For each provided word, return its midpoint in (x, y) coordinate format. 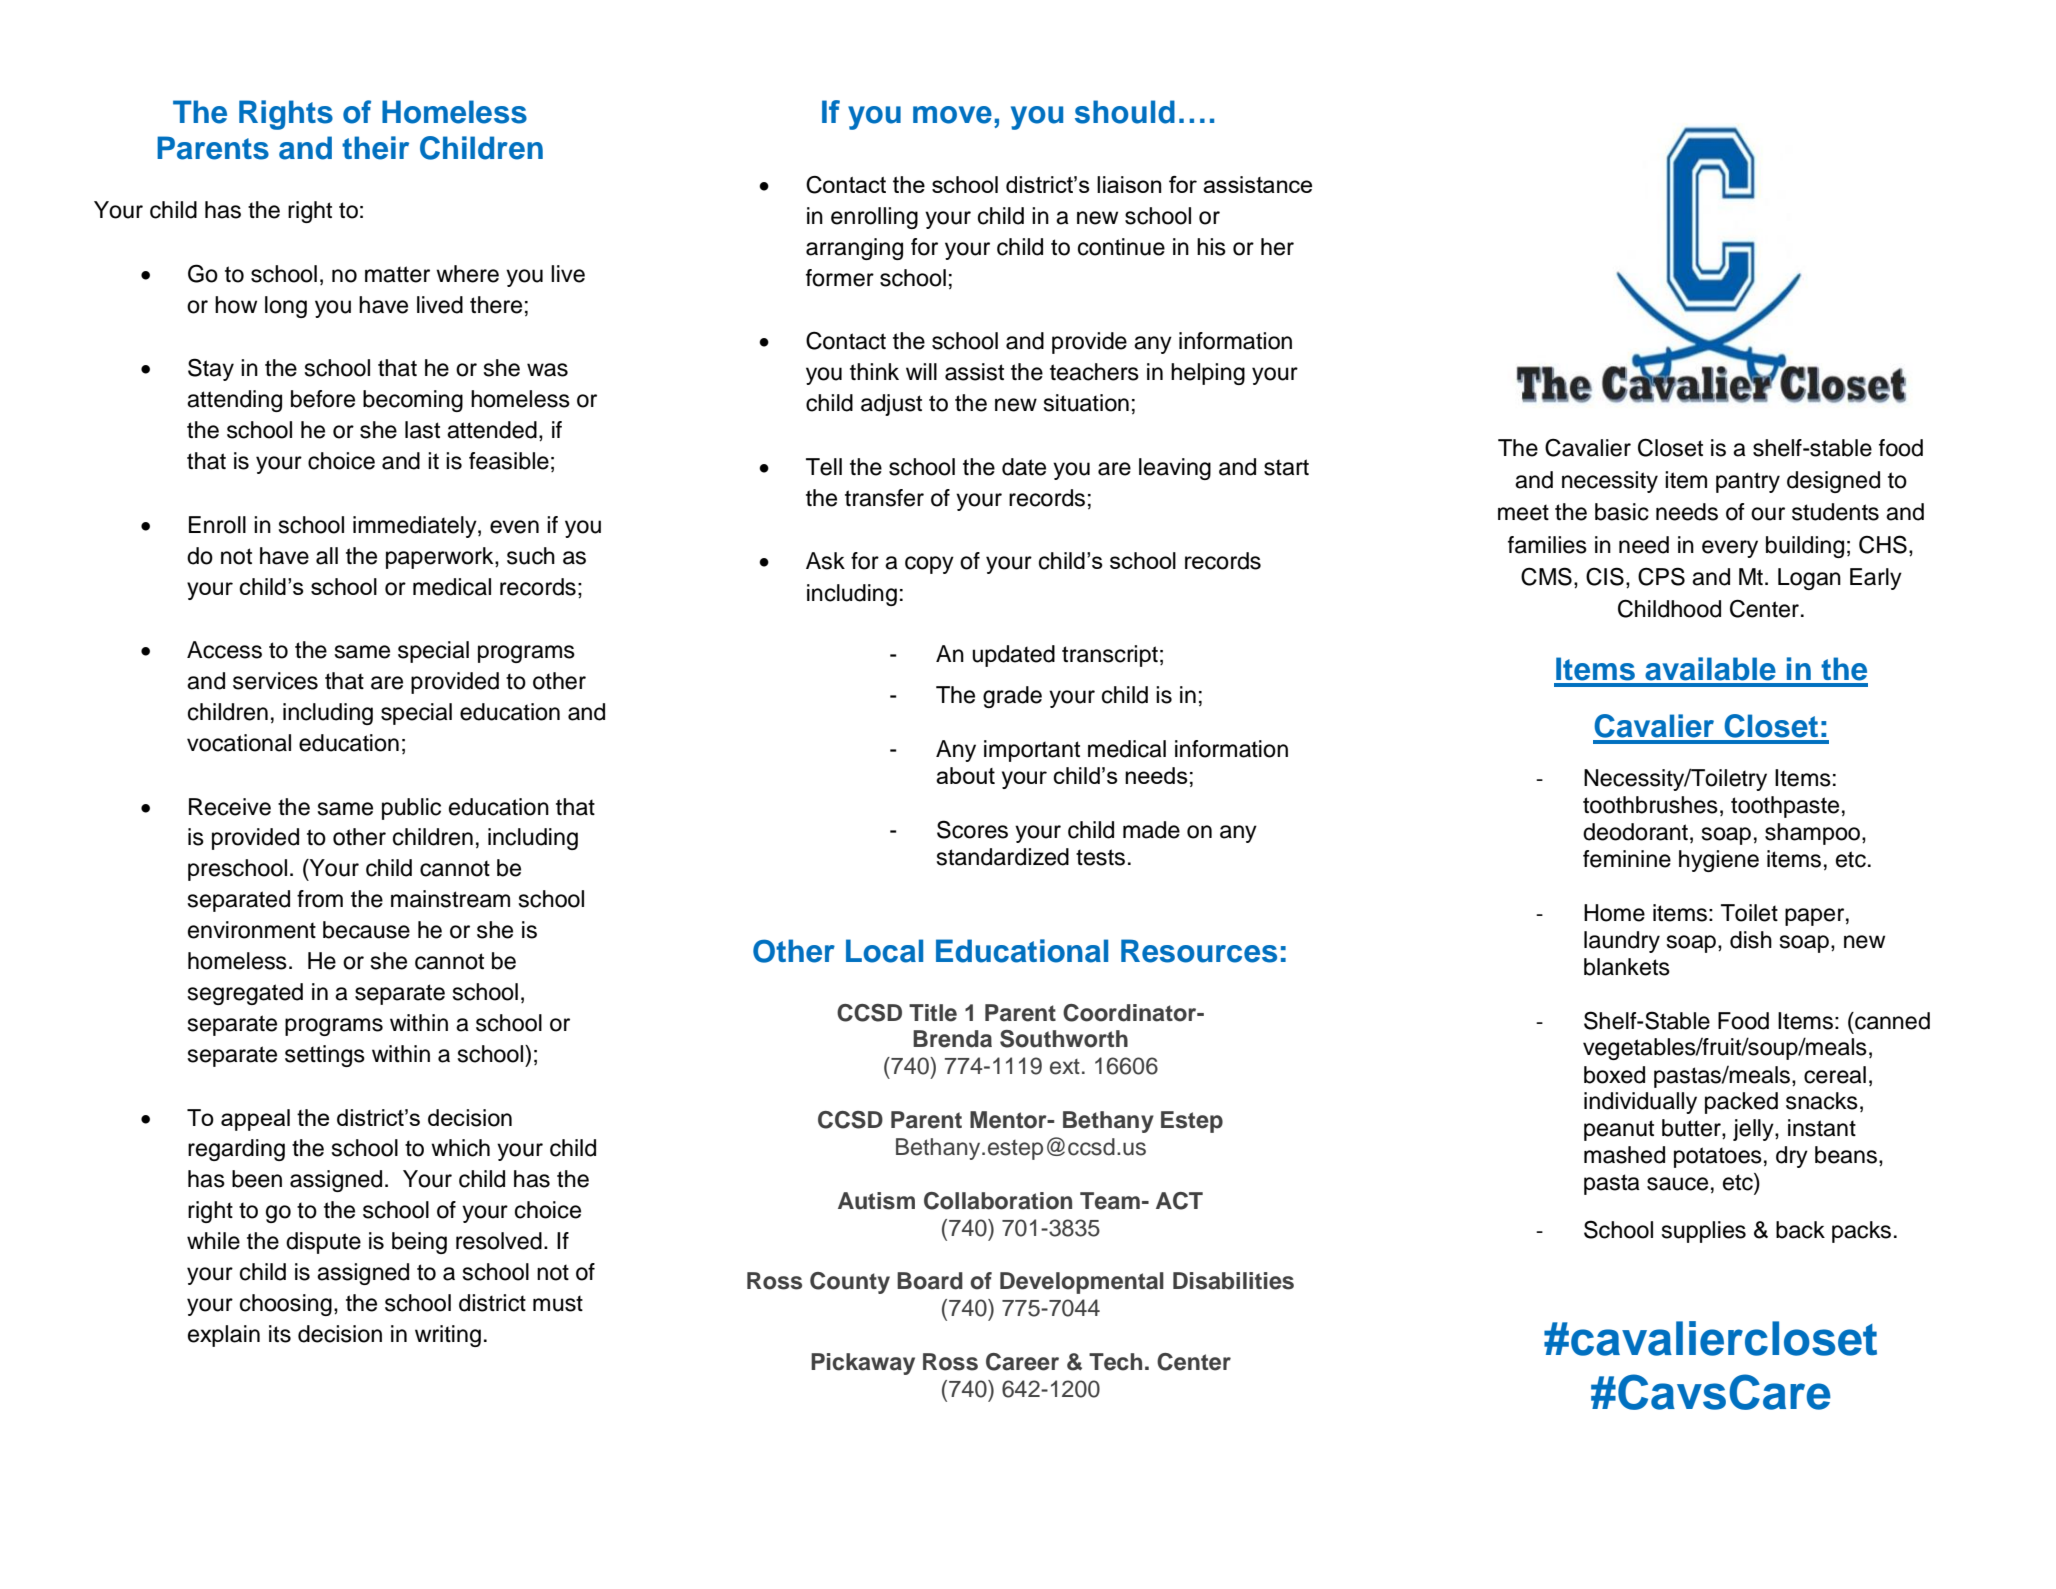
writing (448, 1336)
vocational (239, 743)
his (1211, 247)
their (375, 148)
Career (1022, 1362)
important (1032, 751)
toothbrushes (1650, 805)
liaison (1129, 184)
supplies (1704, 1232)
